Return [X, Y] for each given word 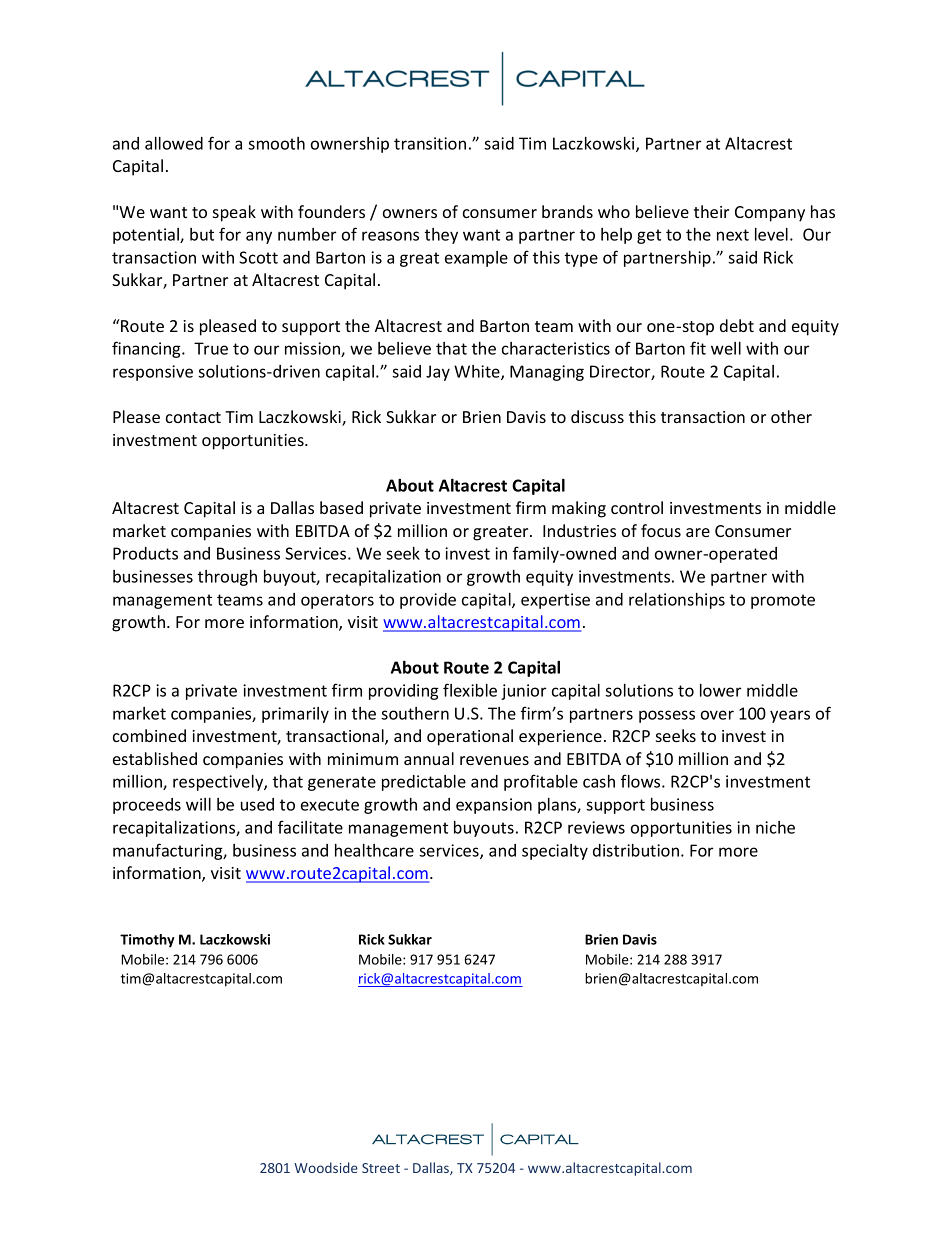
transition [430, 143]
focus [661, 530]
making [579, 509]
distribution [636, 850]
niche [775, 827]
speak [234, 213]
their [711, 211]
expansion [494, 806]
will [198, 804]
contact [193, 417]
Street [381, 1168]
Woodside [326, 1167]
